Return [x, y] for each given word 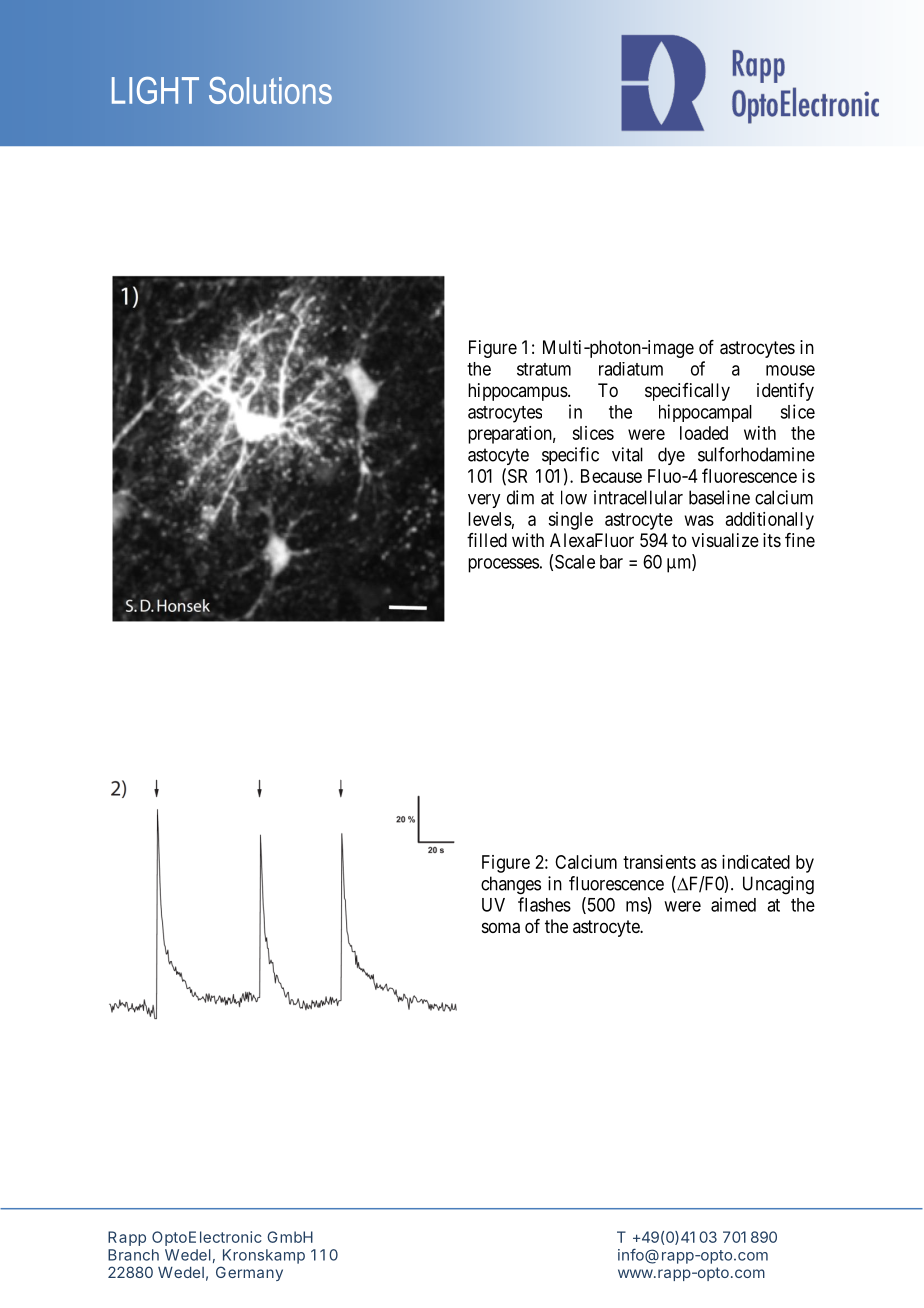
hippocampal [705, 413]
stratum [544, 369]
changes [511, 885]
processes [503, 565]
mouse [790, 370]
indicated [756, 862]
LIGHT [155, 90]
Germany [249, 1273]
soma [501, 928]
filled [487, 540]
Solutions [270, 90]
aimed [733, 904]
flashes [544, 904]
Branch [133, 1255]
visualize [725, 540]
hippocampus [518, 392]
